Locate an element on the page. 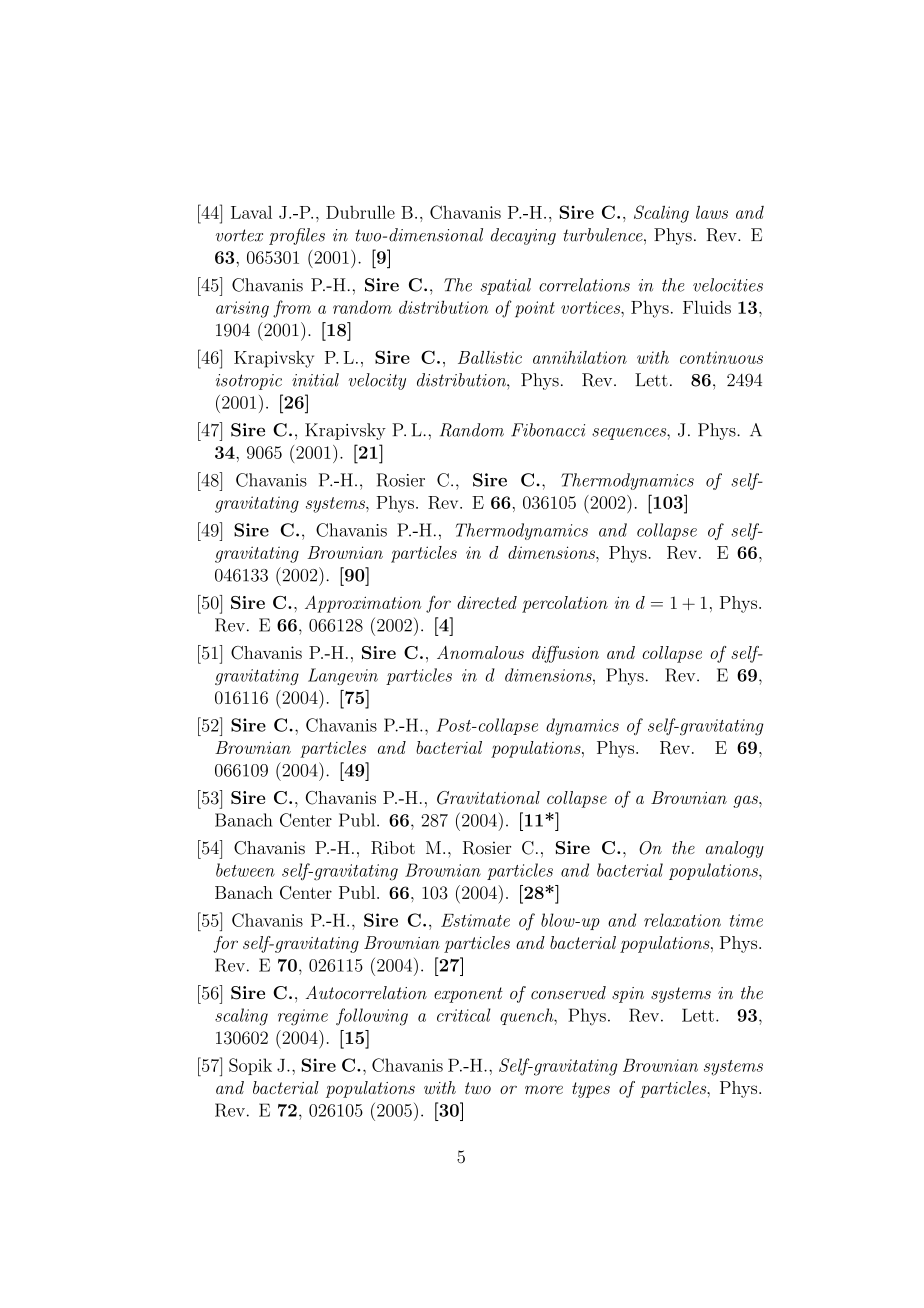 The width and height of the page is (924, 1308). Approximation is located at coordinates (363, 604).
